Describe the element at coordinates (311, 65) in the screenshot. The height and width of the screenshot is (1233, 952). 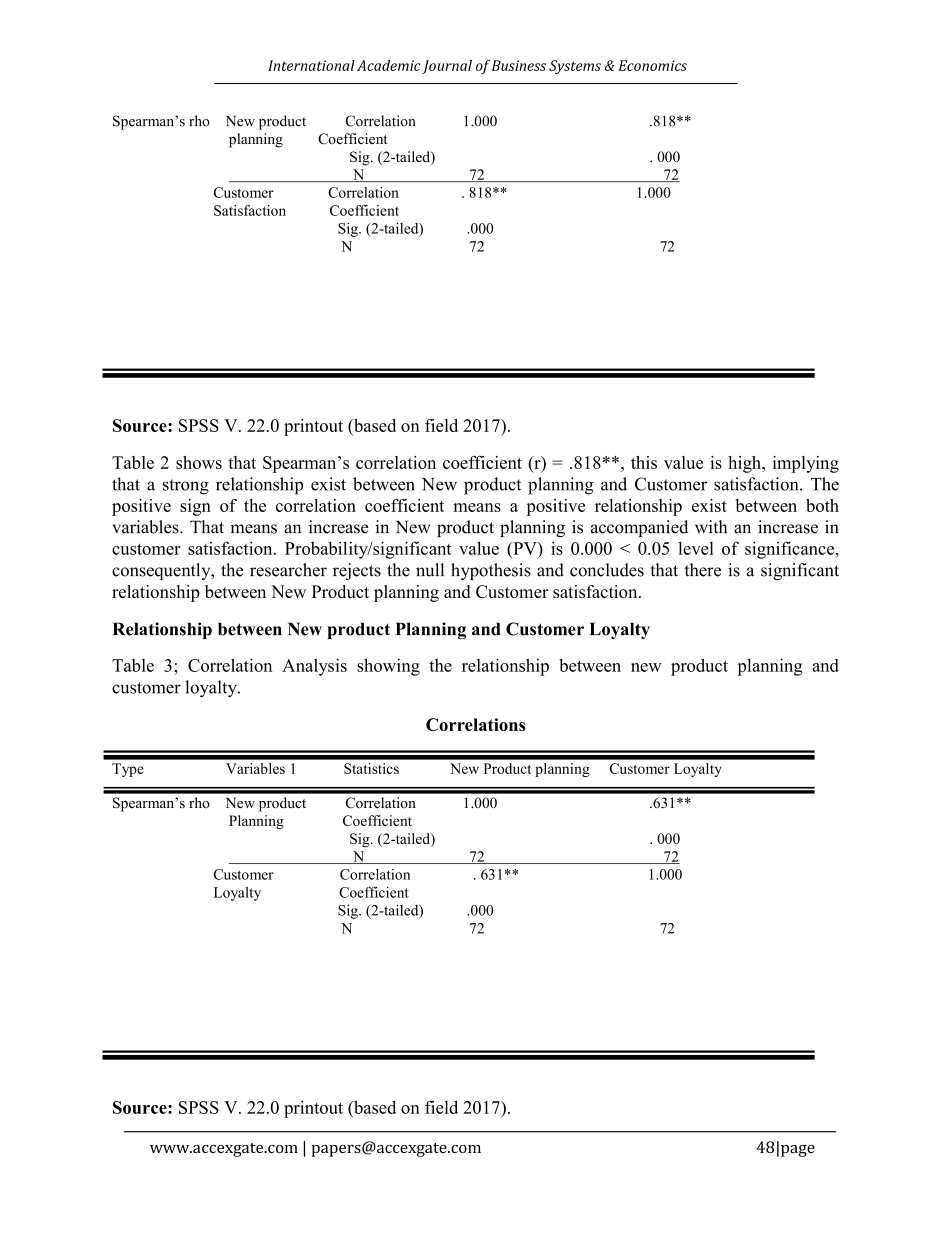
I see `International` at that location.
